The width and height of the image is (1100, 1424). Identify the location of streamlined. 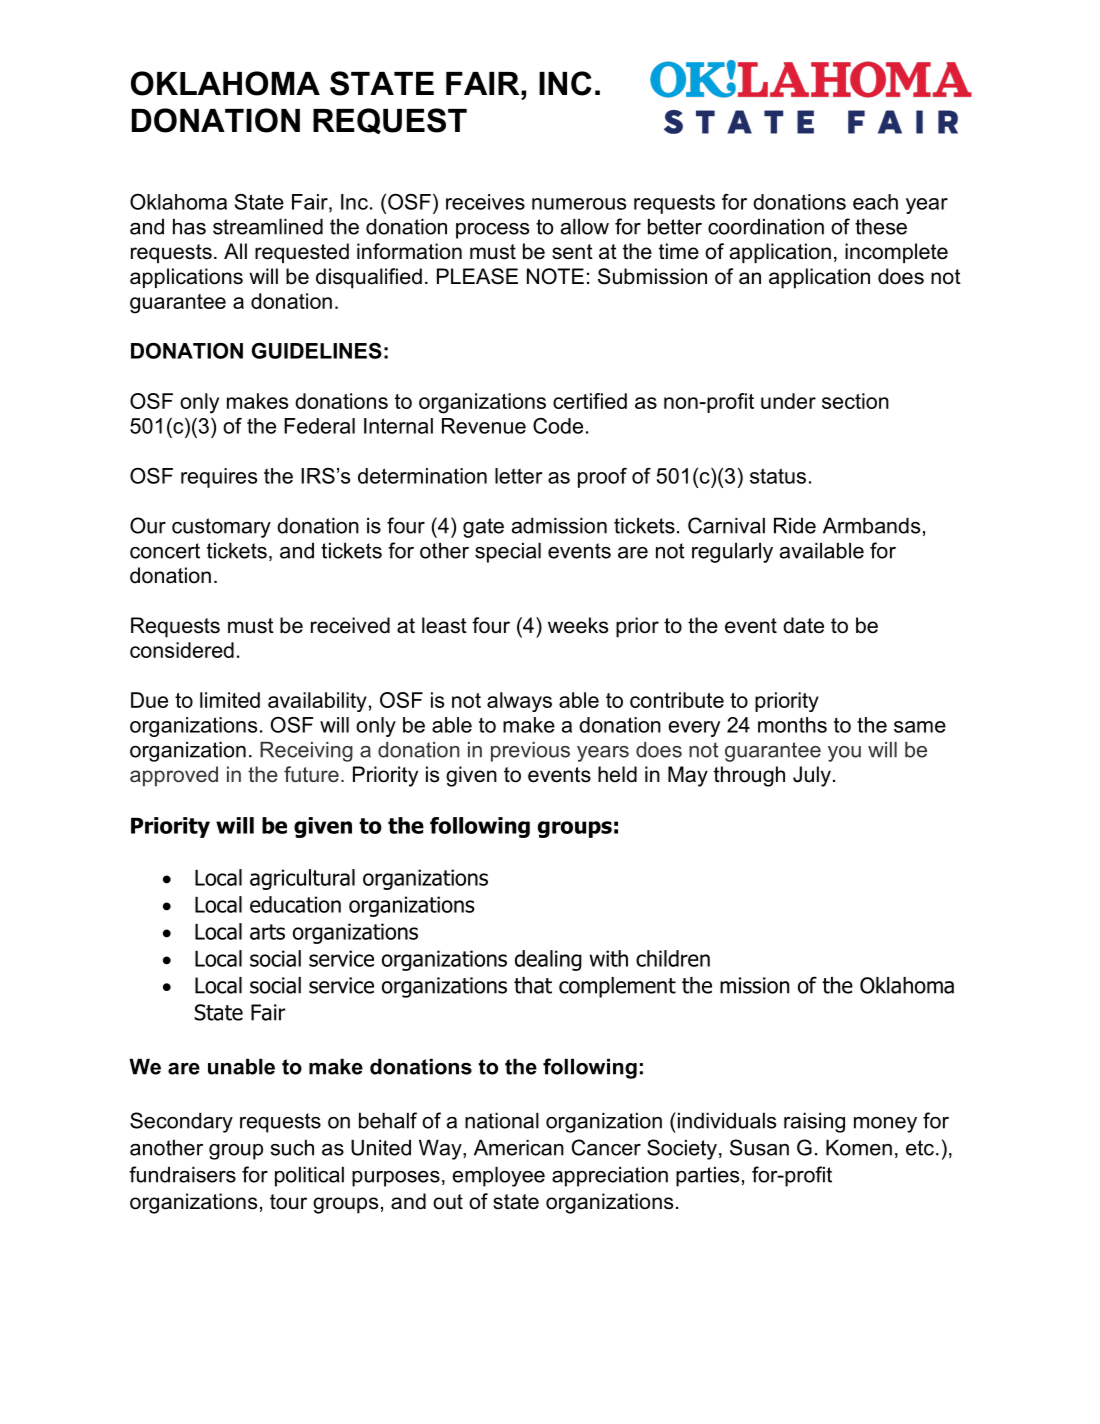
(268, 226).
